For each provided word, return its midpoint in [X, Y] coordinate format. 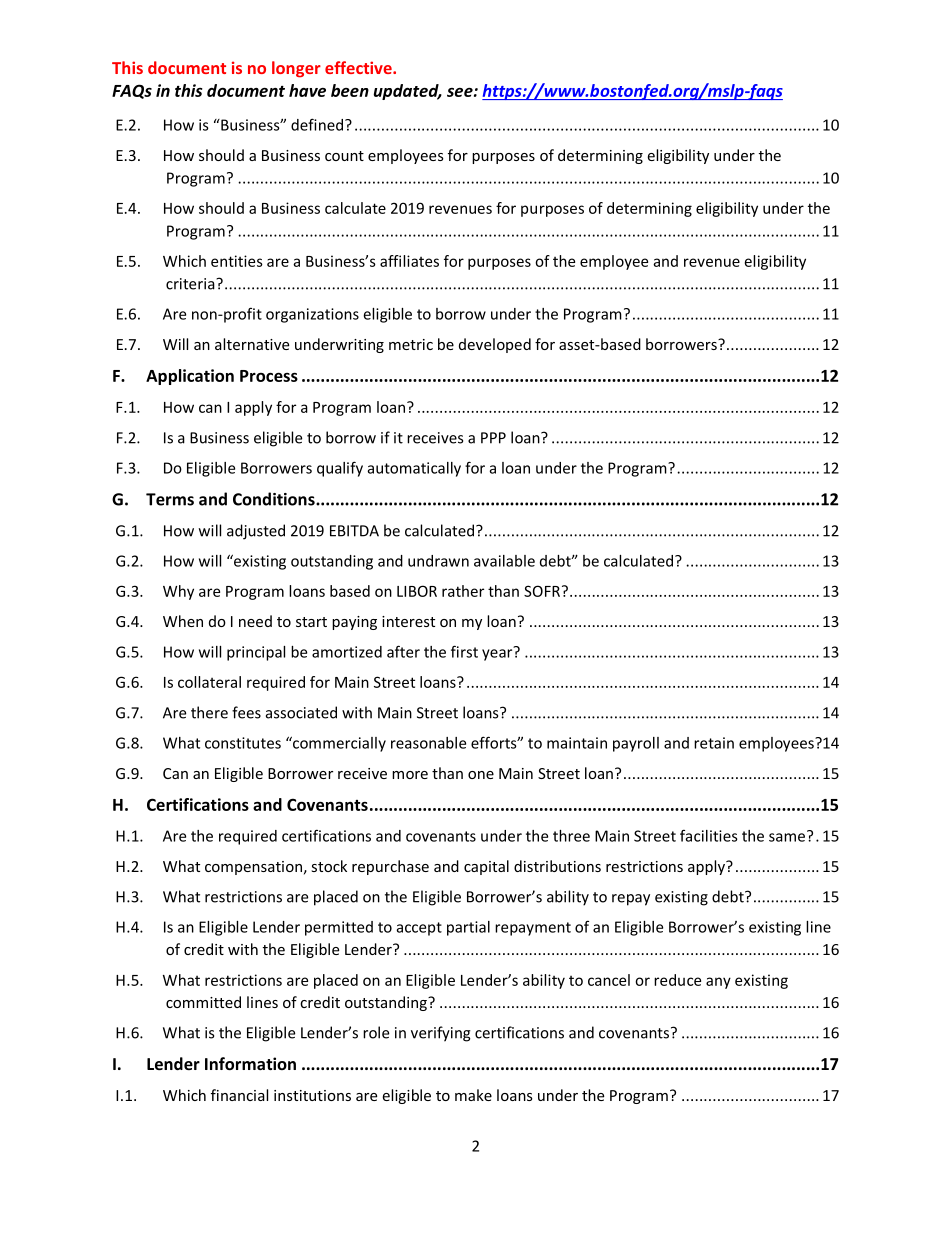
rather [463, 591]
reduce [677, 980]
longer [296, 69]
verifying [441, 1034]
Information [250, 1063]
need [255, 621]
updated [407, 92]
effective [359, 67]
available [504, 561]
